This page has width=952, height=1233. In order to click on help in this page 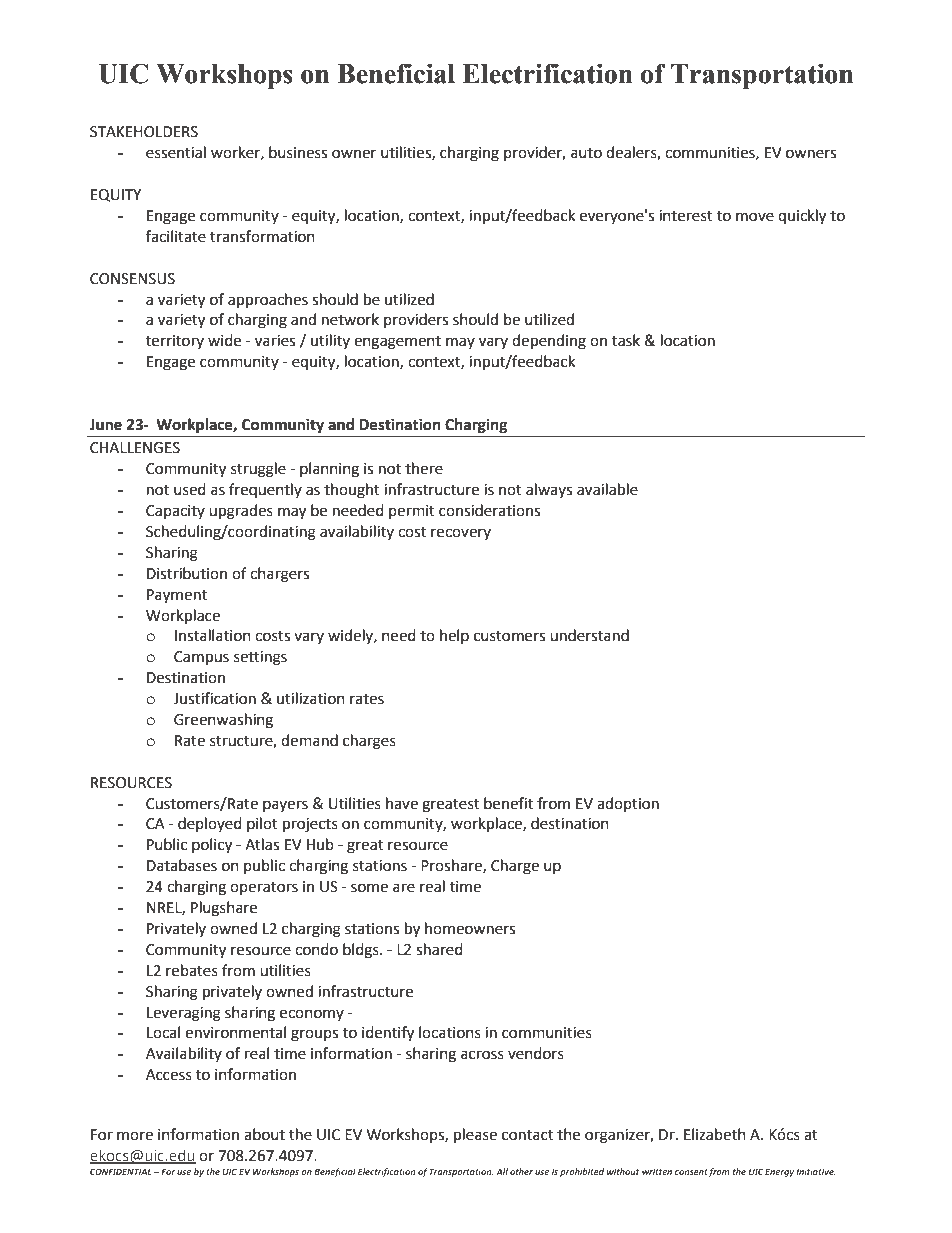, I will do `click(454, 636)`.
